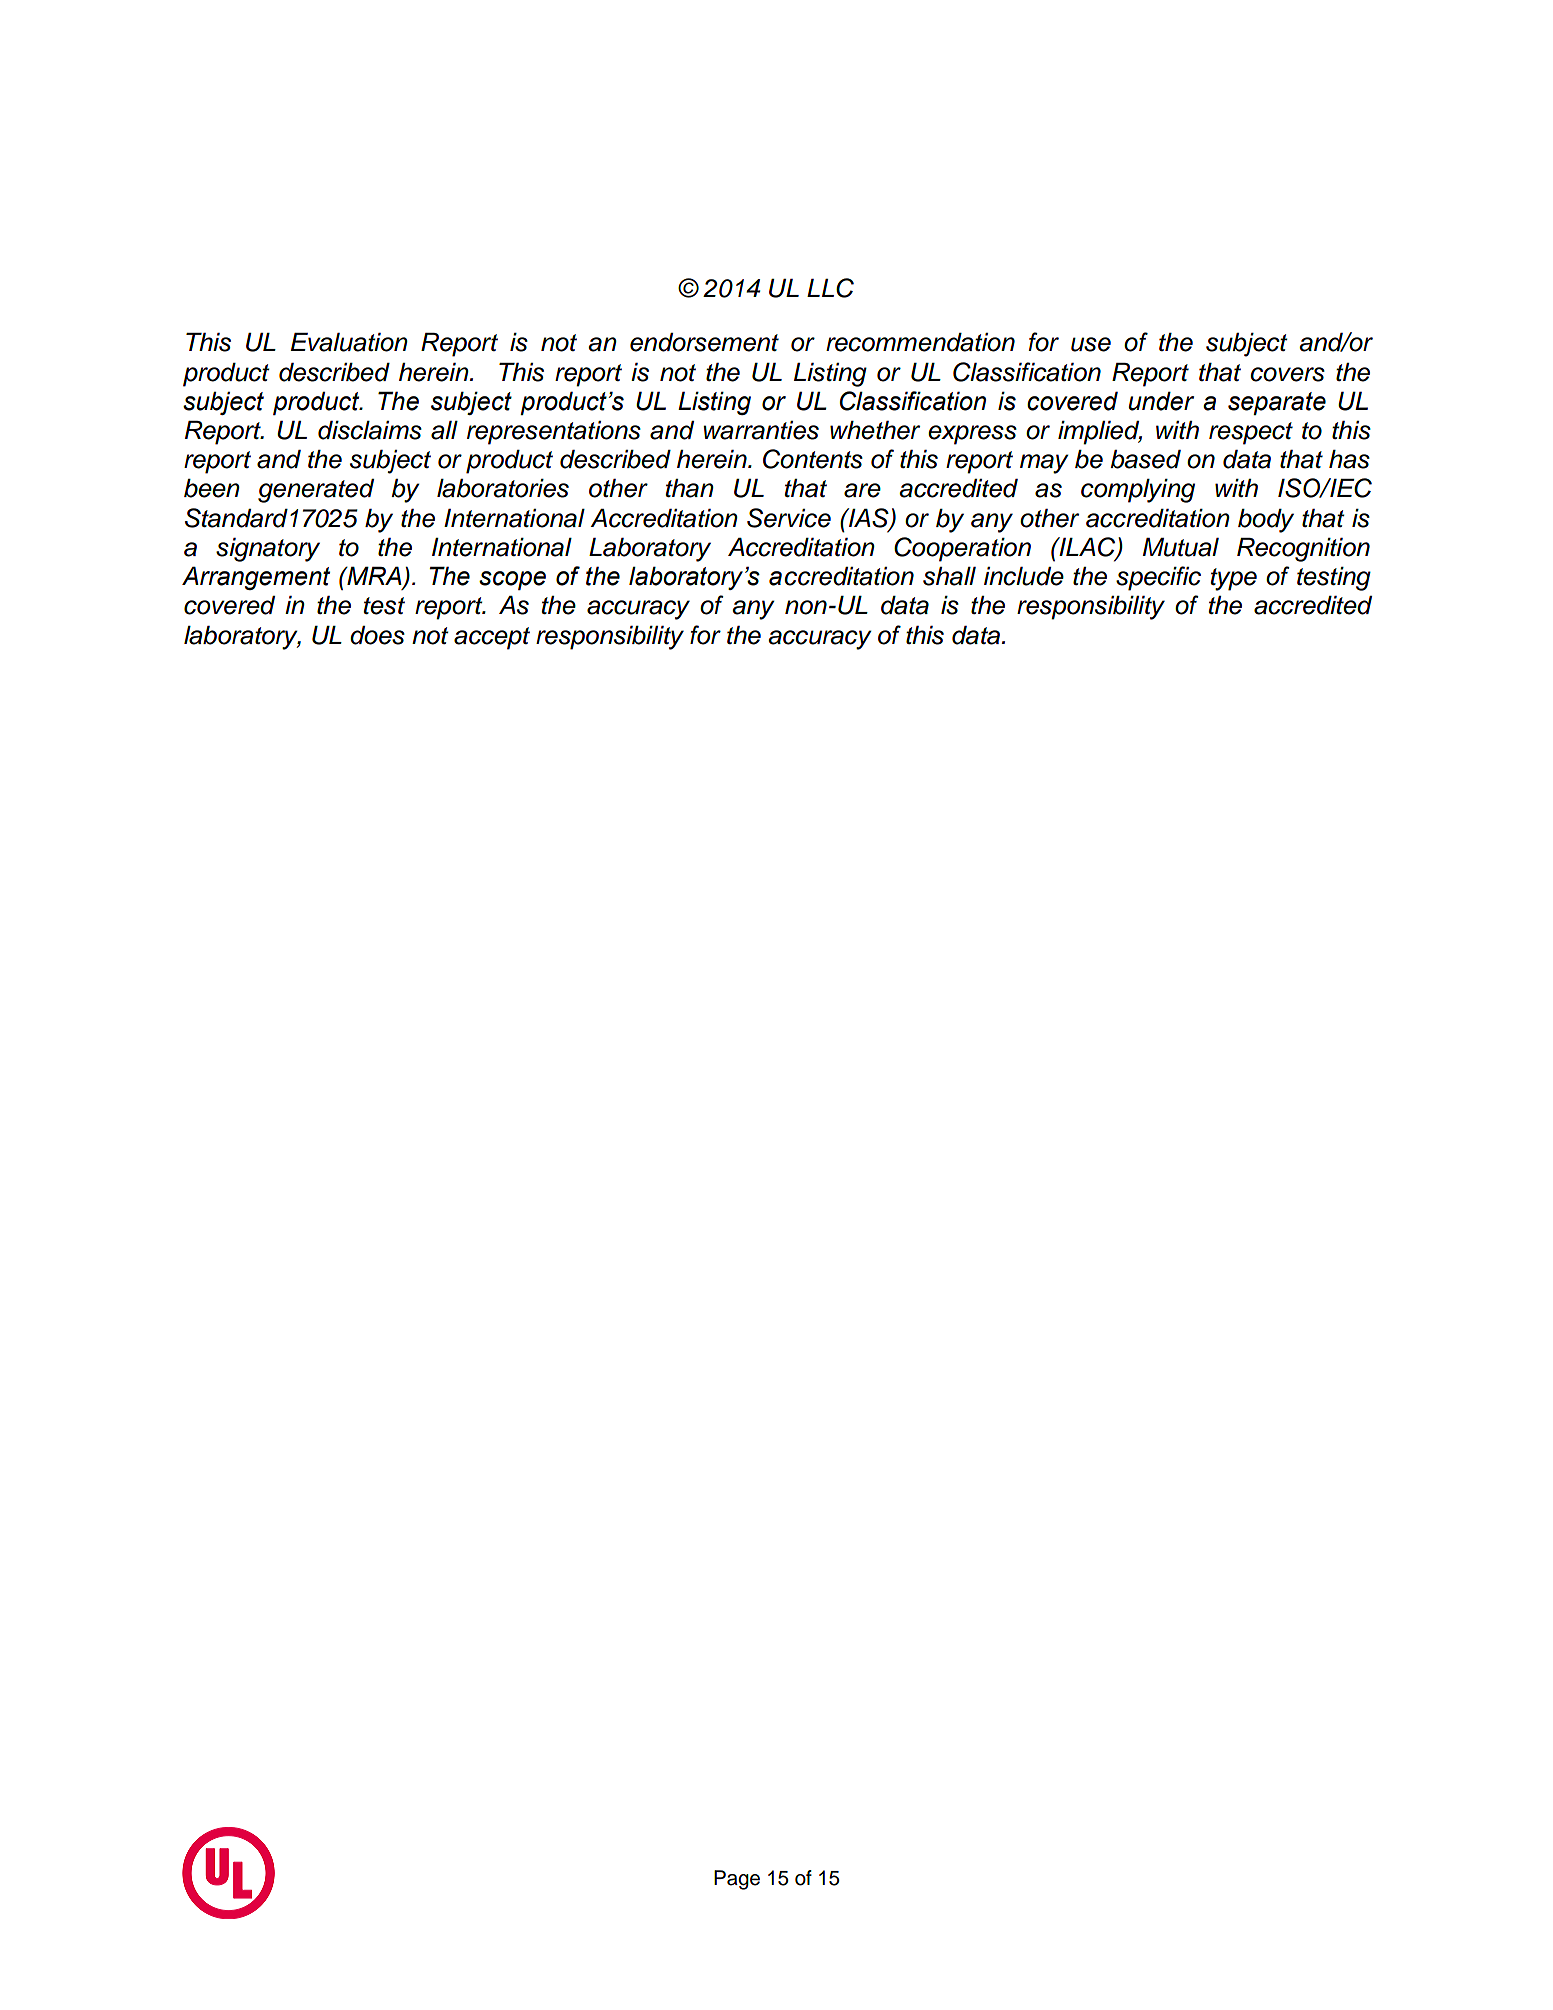 This screenshot has width=1553, height=2010. Describe the element at coordinates (1287, 374) in the screenshot. I see `covers` at that location.
